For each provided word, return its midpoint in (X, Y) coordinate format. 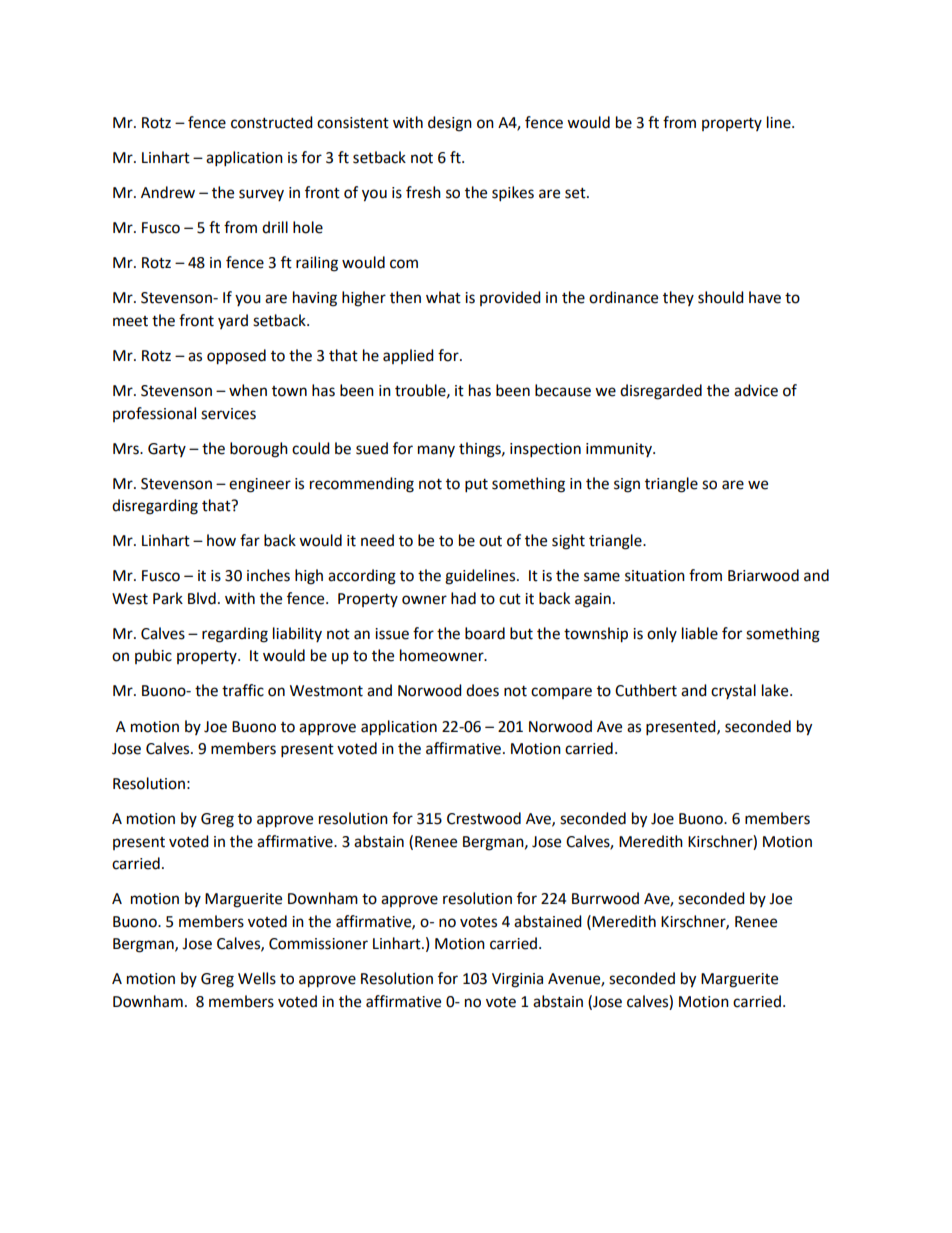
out (490, 541)
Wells (257, 978)
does (482, 690)
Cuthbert (646, 690)
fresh (423, 192)
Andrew (168, 192)
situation (655, 576)
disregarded (661, 392)
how (221, 540)
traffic (243, 690)
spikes (513, 194)
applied (408, 356)
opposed (236, 357)
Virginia (517, 980)
